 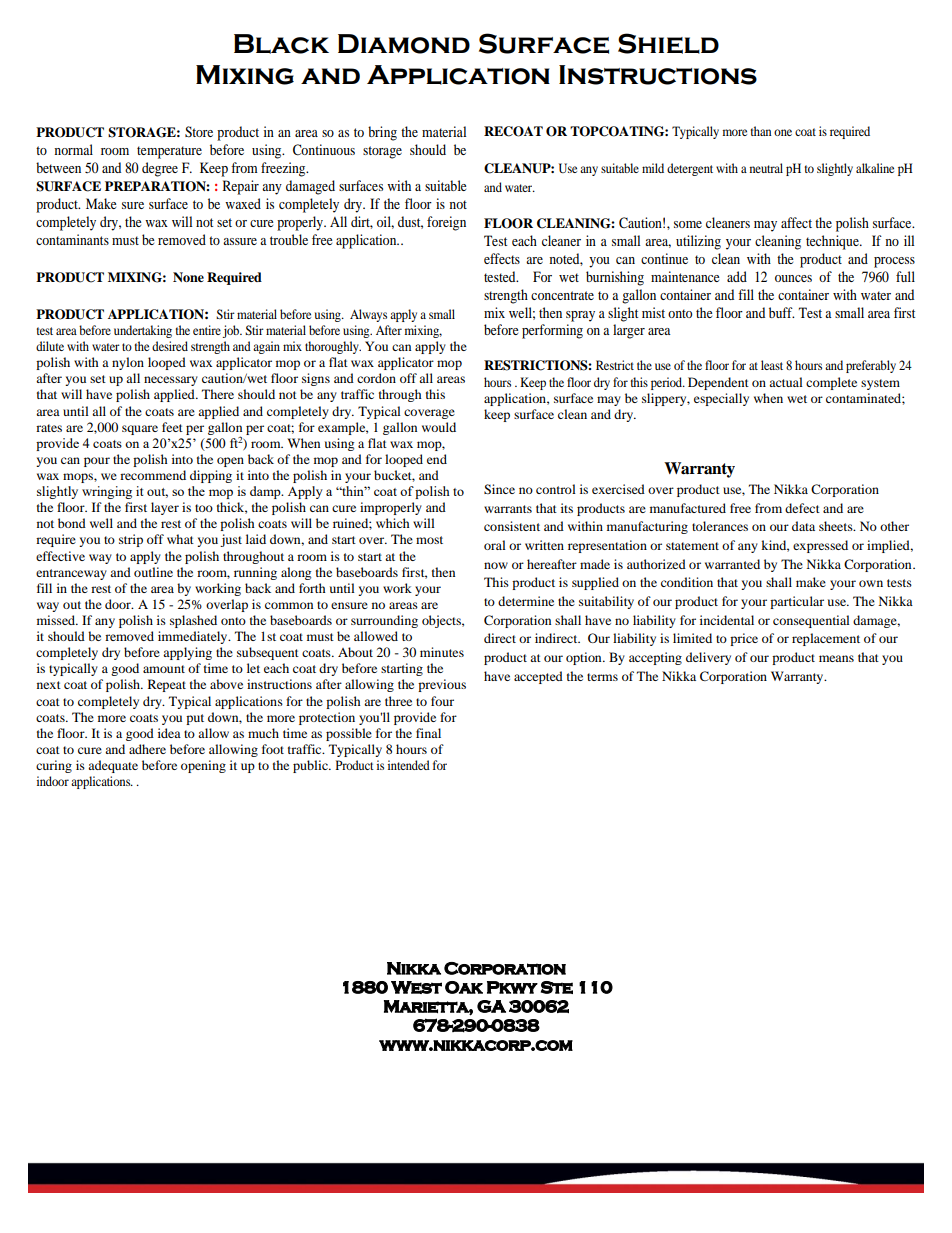 I want to click on effects, so click(x=502, y=258).
